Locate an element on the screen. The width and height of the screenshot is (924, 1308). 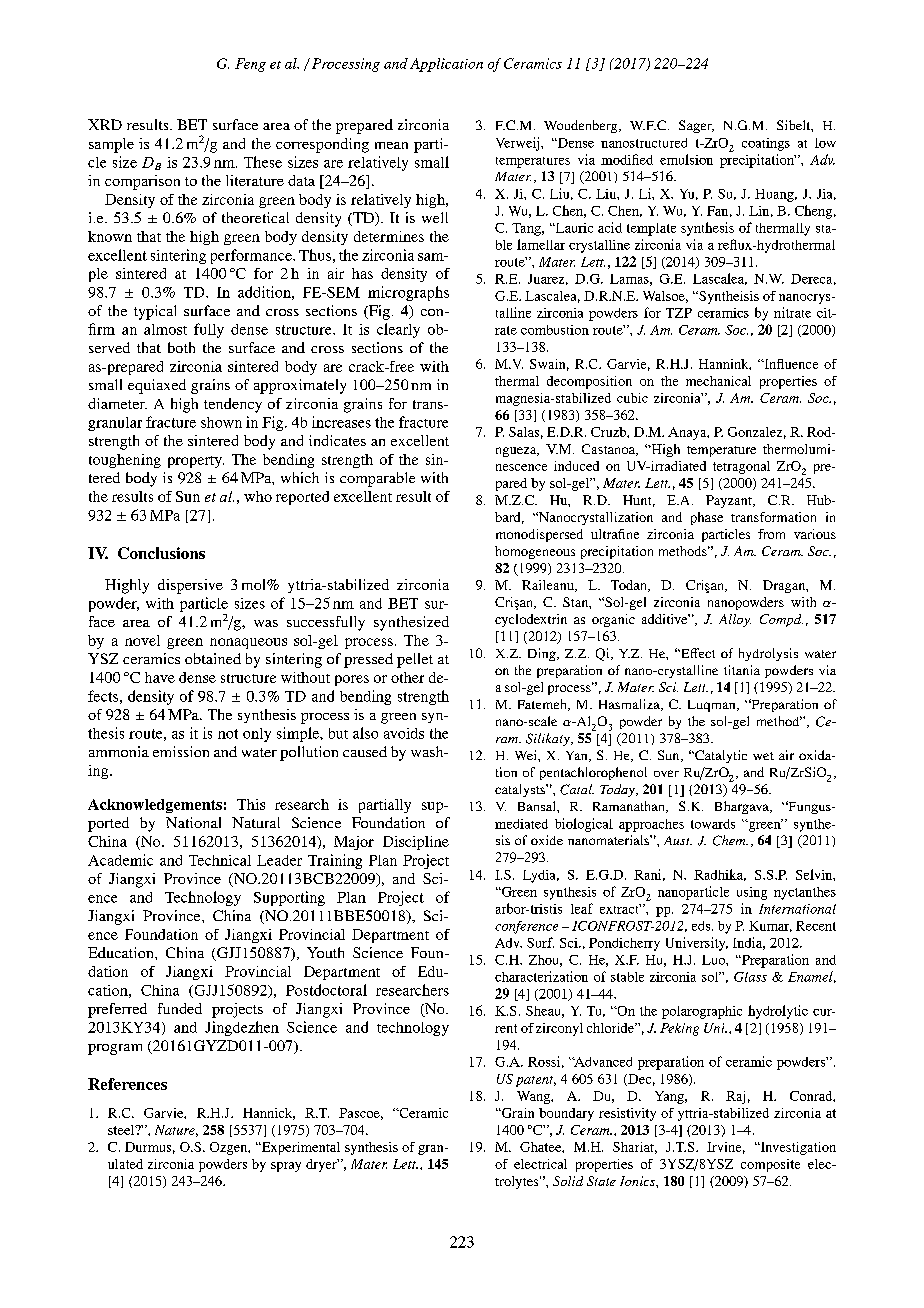
boundary is located at coordinates (566, 1114).
